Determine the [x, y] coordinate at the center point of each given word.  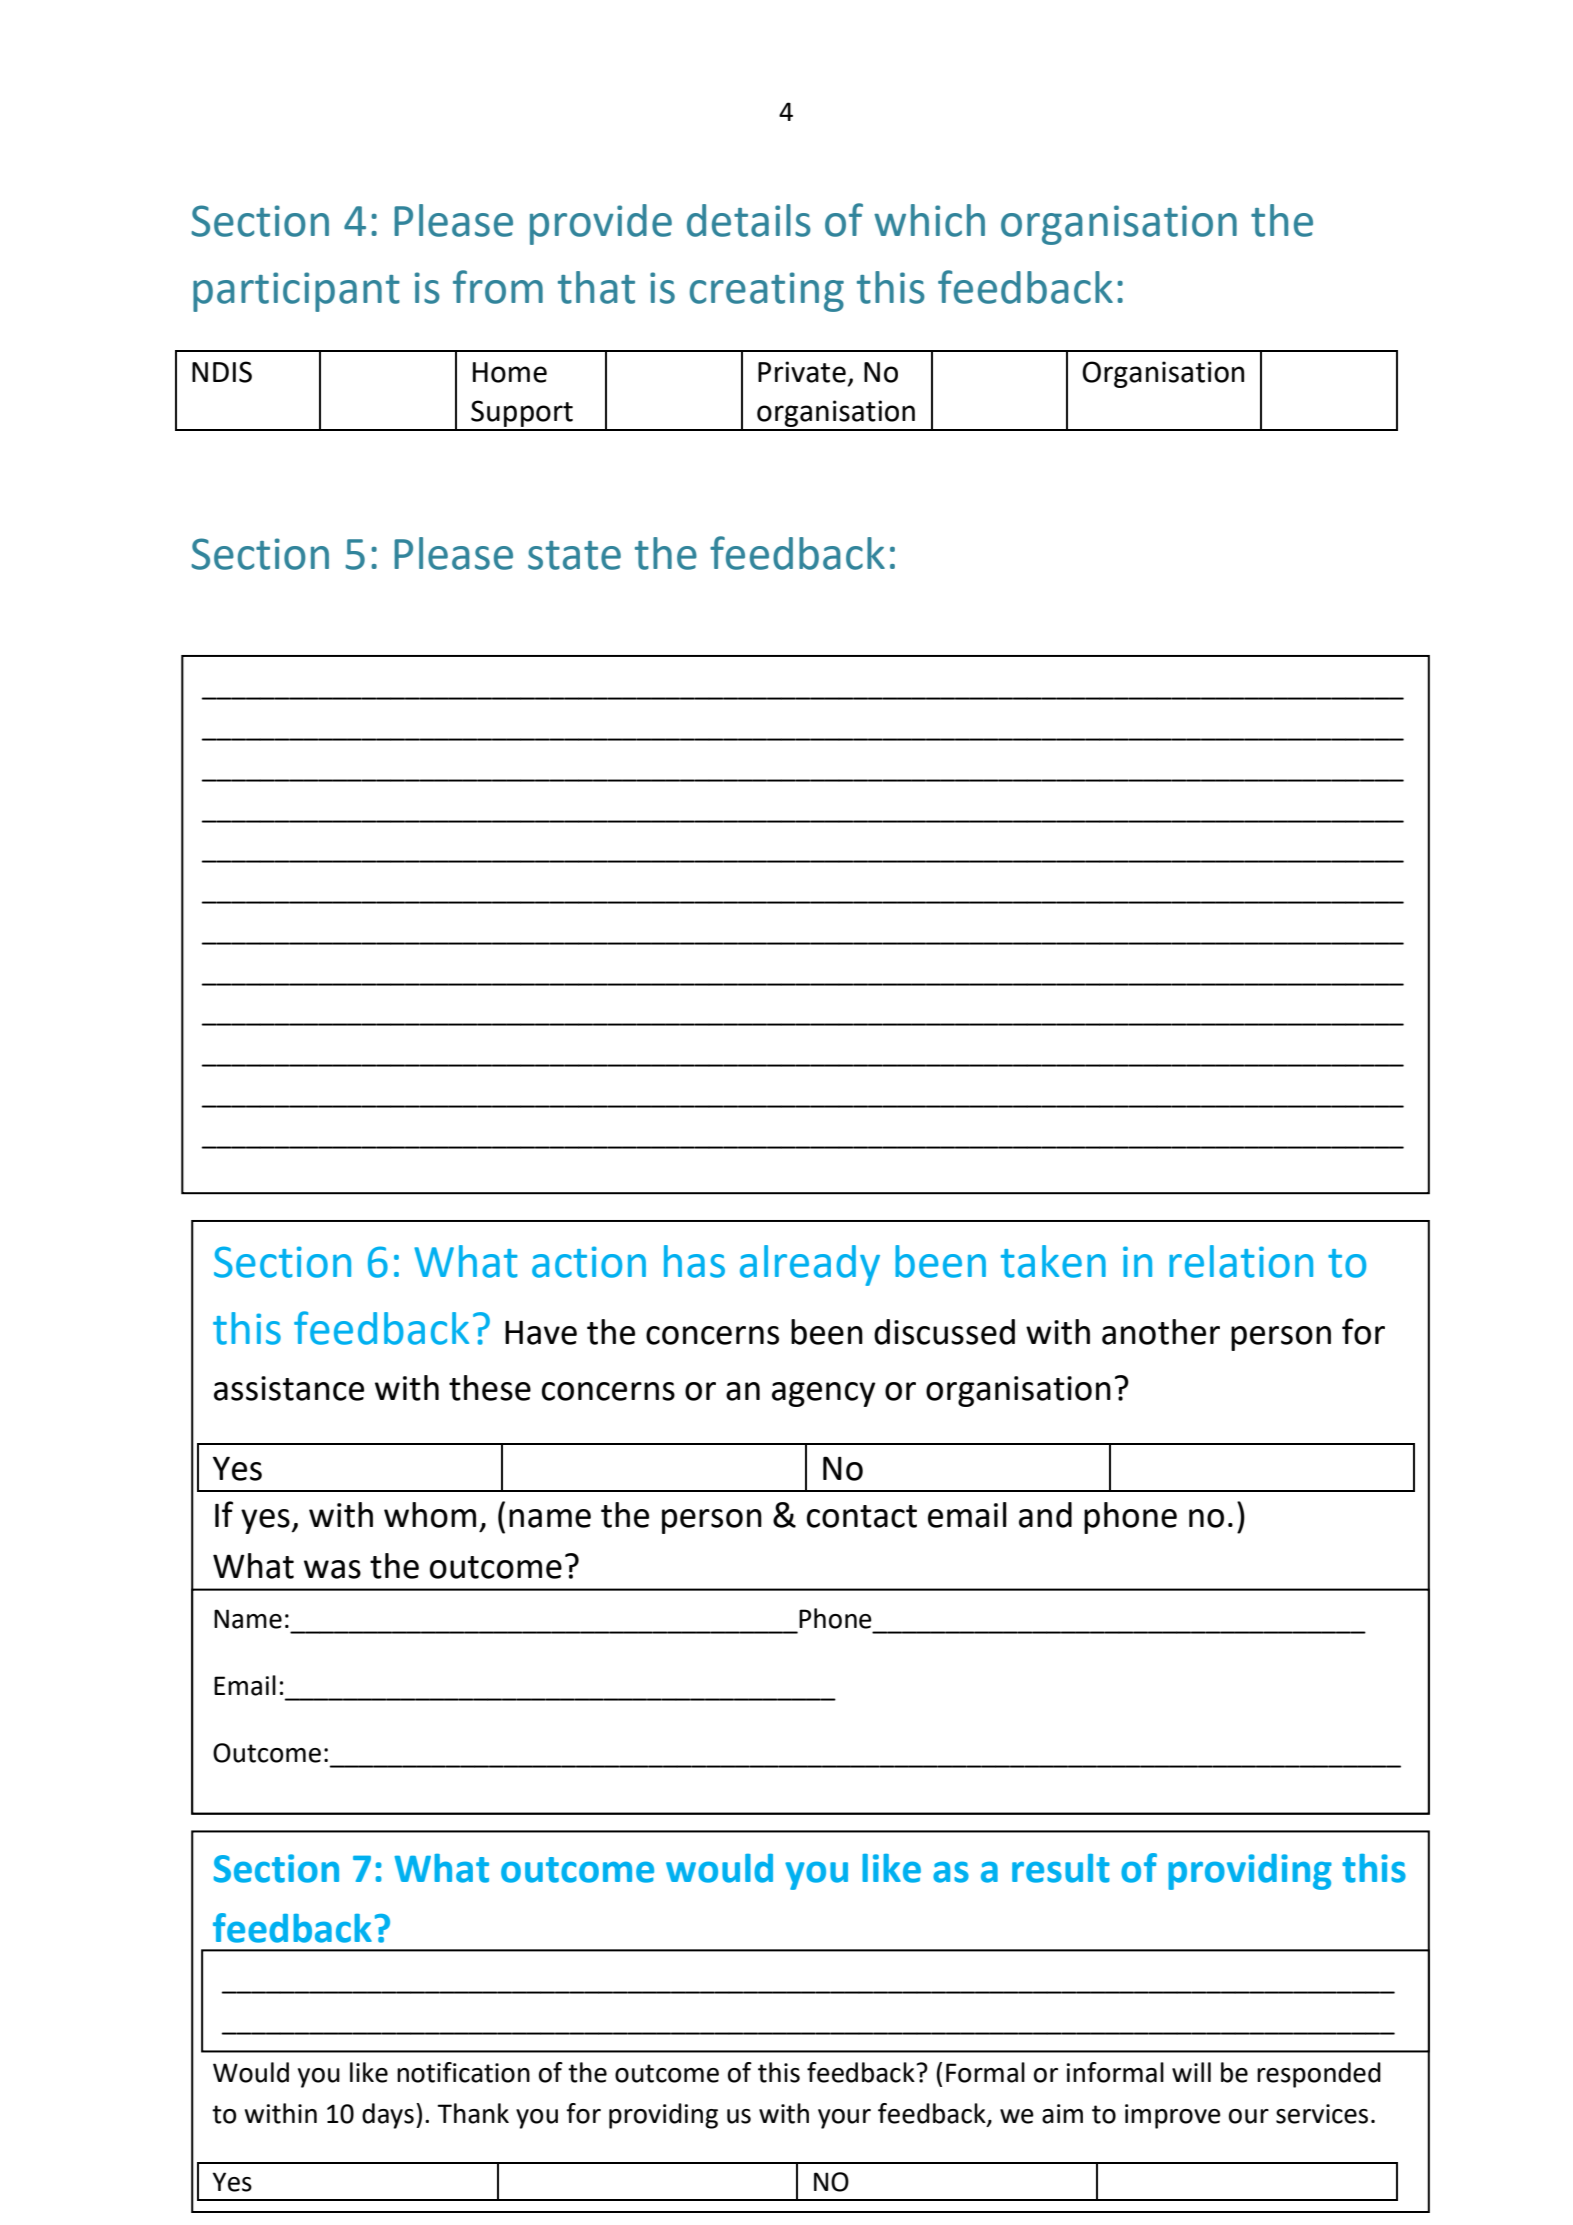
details [749, 220]
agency [824, 1394]
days [388, 2116]
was [332, 1569]
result [1061, 1868]
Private [802, 372]
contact [862, 1516]
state [574, 555]
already [810, 1265]
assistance [289, 1388]
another [1161, 1332]
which [929, 220]
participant [296, 292]
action [589, 1262]
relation [1241, 1261]
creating [767, 292]
